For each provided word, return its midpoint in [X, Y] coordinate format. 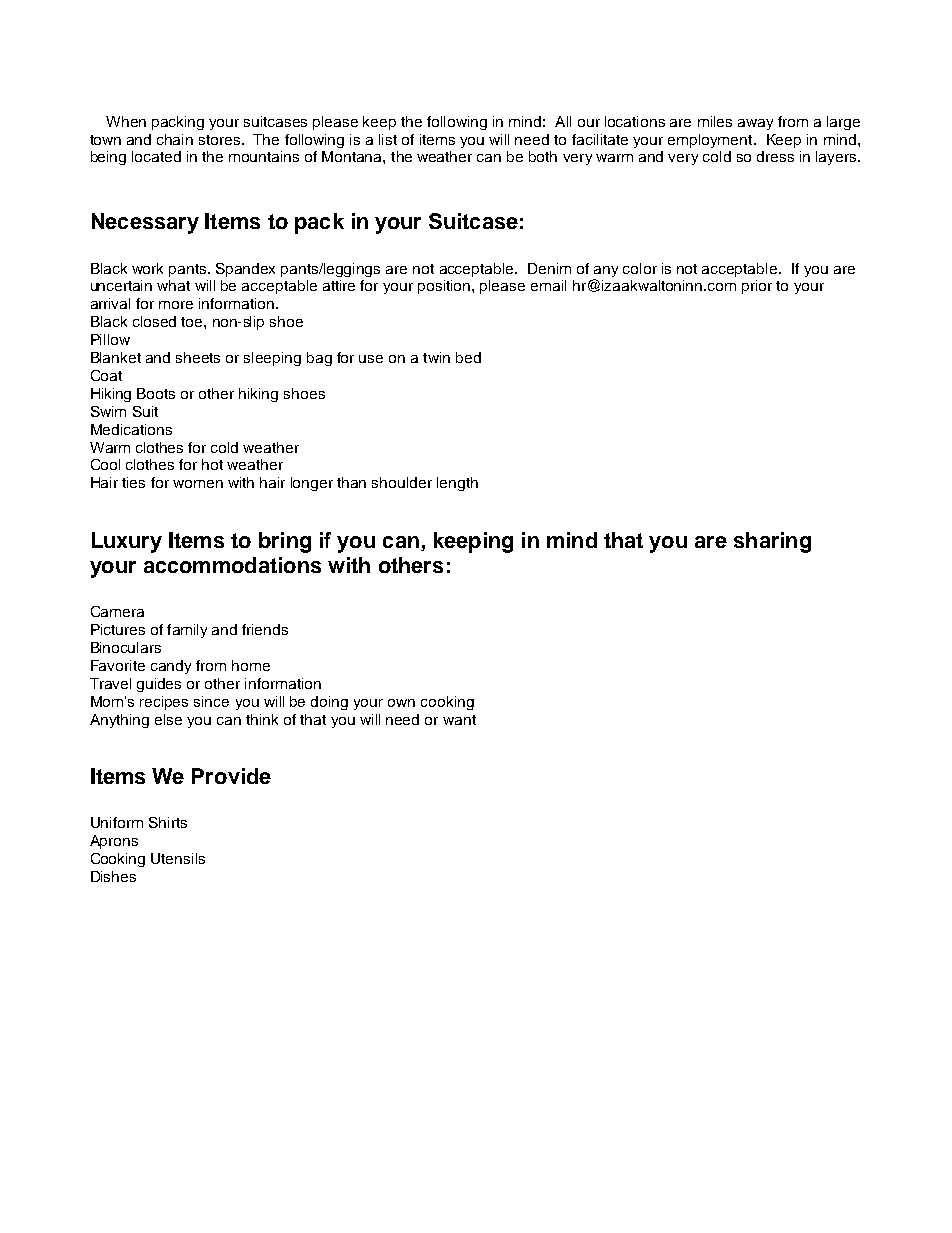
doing [329, 703]
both [543, 156]
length [457, 484]
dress [775, 156]
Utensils [178, 858]
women [198, 484]
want [459, 720]
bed [468, 357]
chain [175, 139]
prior [757, 287]
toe [193, 322]
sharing [772, 542]
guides [159, 685]
